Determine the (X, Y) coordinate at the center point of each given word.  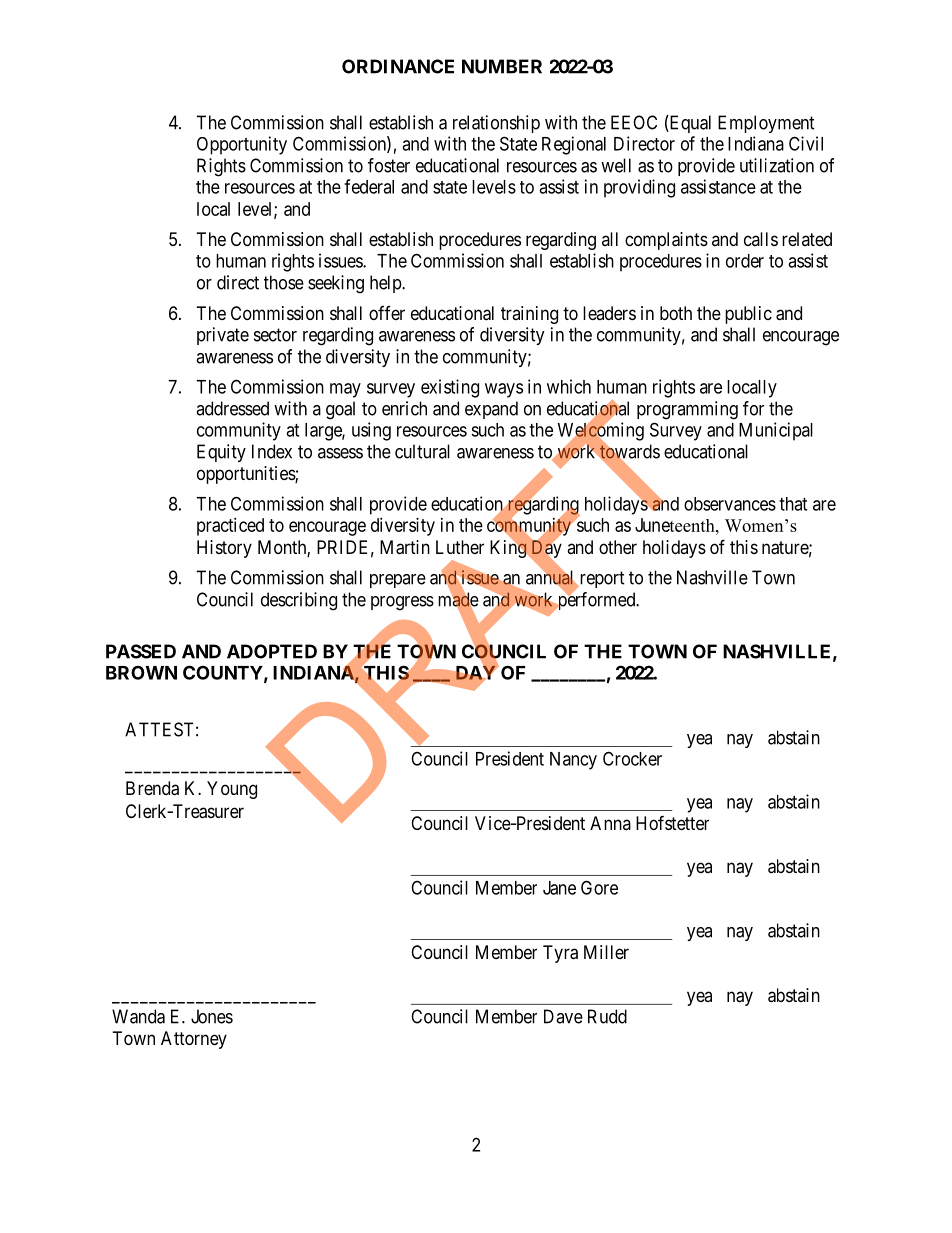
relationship (496, 124)
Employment (766, 124)
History (224, 549)
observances (730, 504)
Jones (212, 1016)
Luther (460, 547)
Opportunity (242, 145)
